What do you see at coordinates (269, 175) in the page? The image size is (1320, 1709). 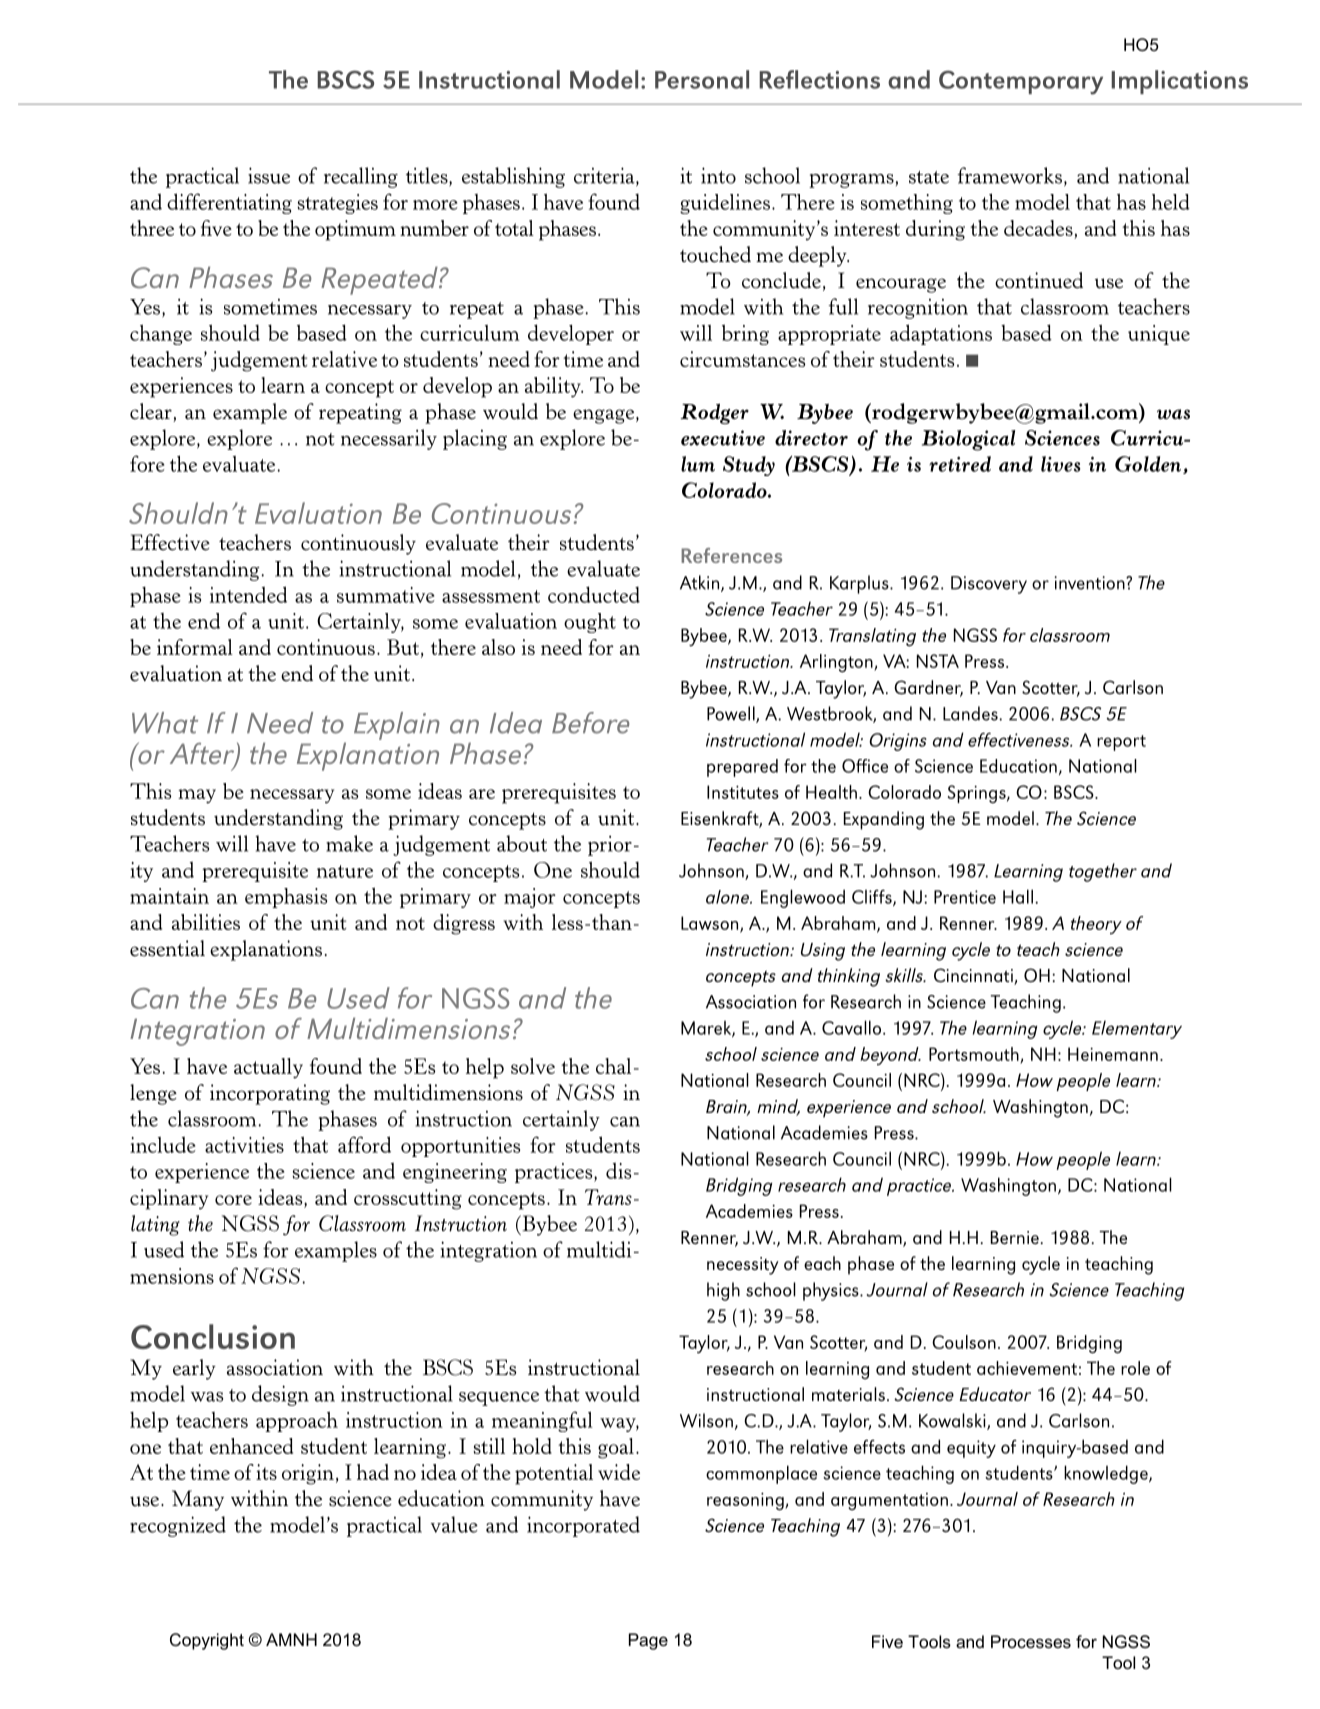 I see `issue` at bounding box center [269, 175].
